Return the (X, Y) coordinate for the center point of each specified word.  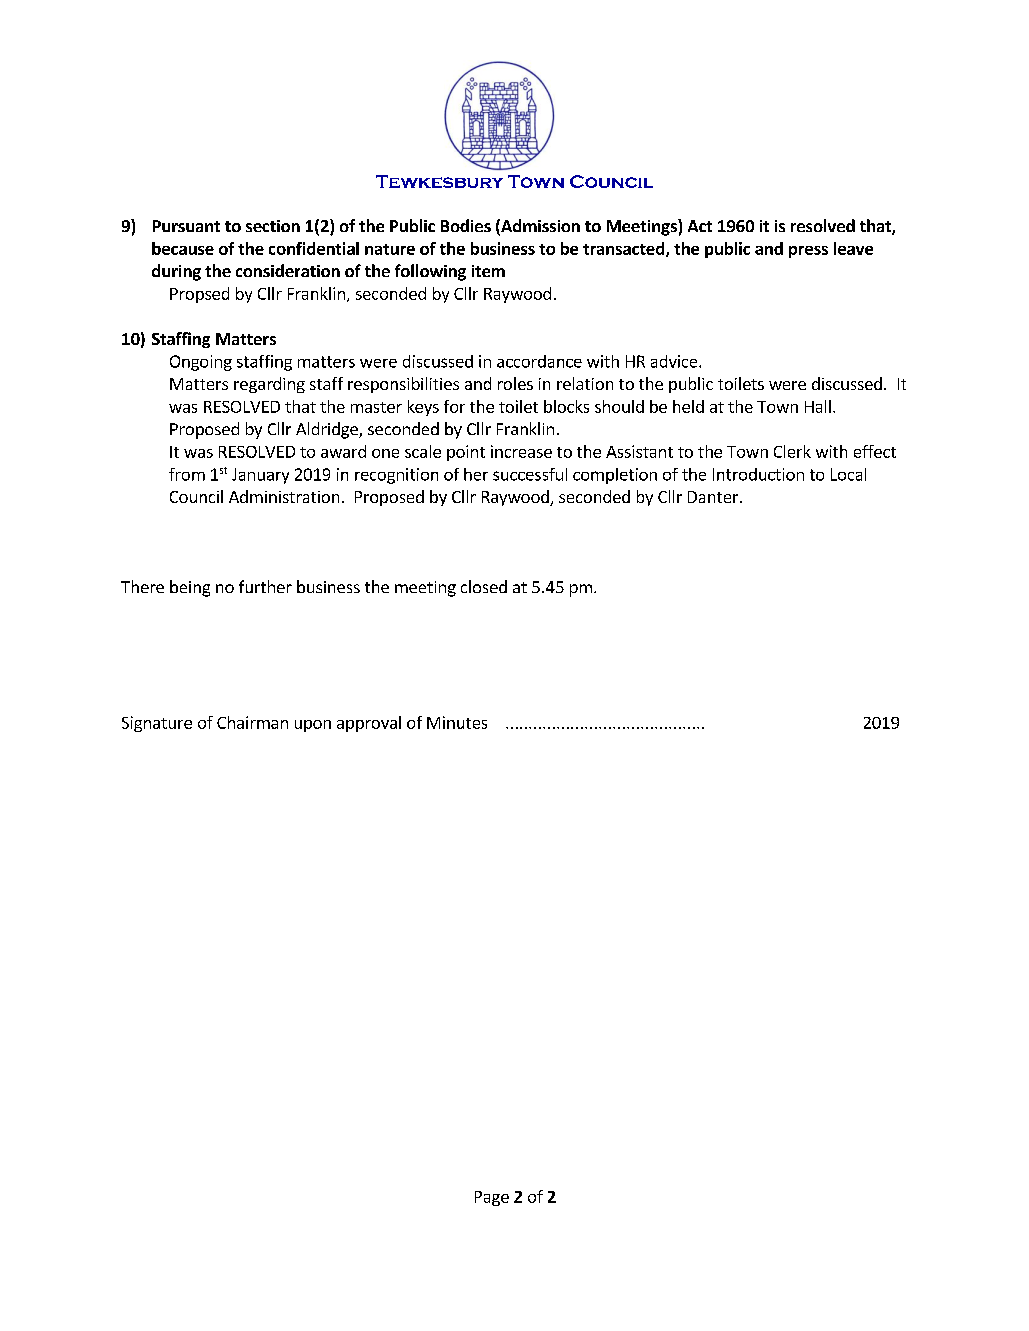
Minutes (457, 722)
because (183, 248)
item (488, 271)
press (808, 252)
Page (492, 1198)
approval (369, 724)
